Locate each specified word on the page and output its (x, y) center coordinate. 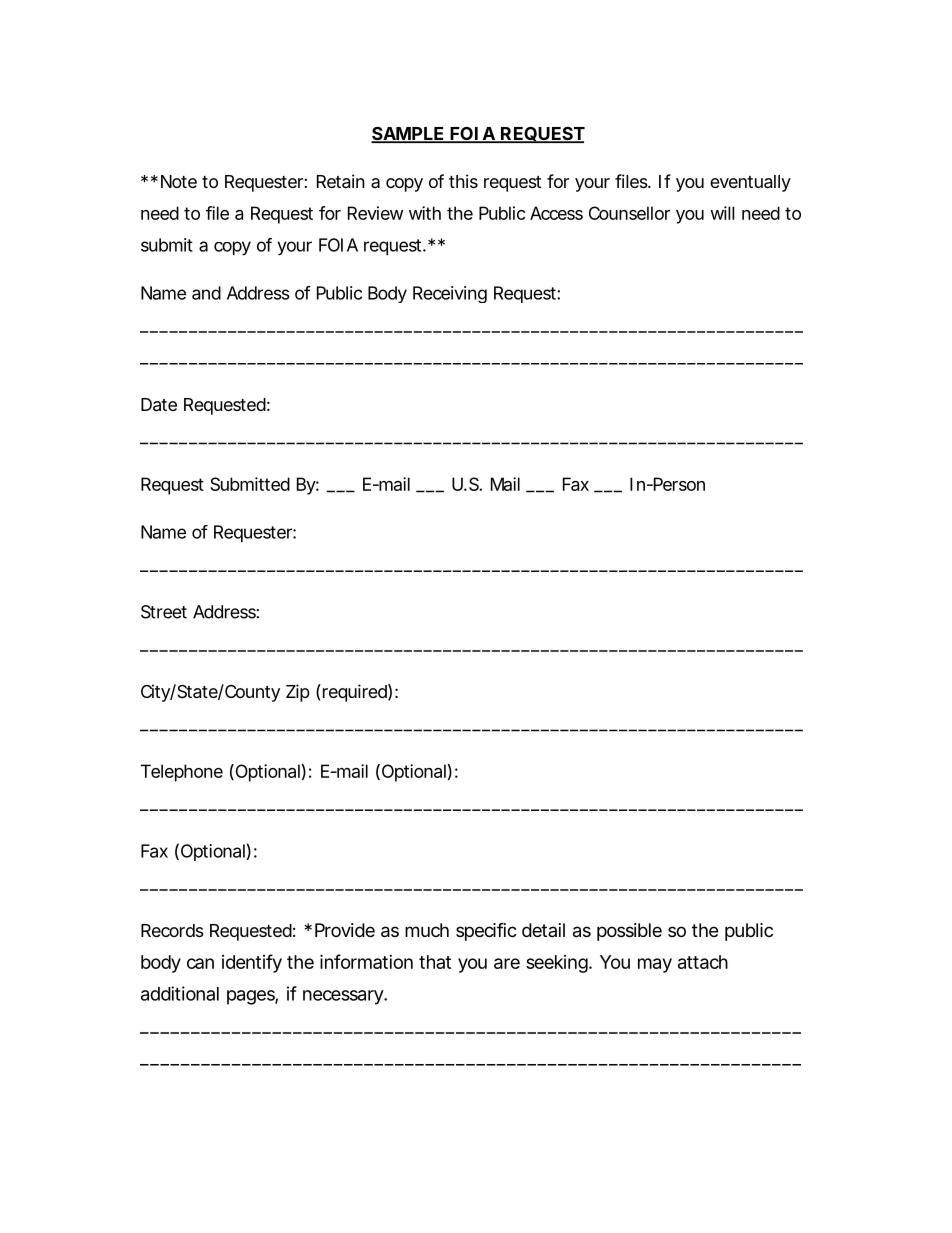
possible (629, 932)
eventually (750, 183)
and (206, 293)
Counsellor (629, 213)
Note (179, 181)
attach (703, 962)
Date (159, 405)
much (427, 930)
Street (164, 612)
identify (252, 963)
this (463, 181)
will (722, 213)
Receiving (450, 294)
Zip (298, 693)
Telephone (182, 773)
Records (172, 930)
